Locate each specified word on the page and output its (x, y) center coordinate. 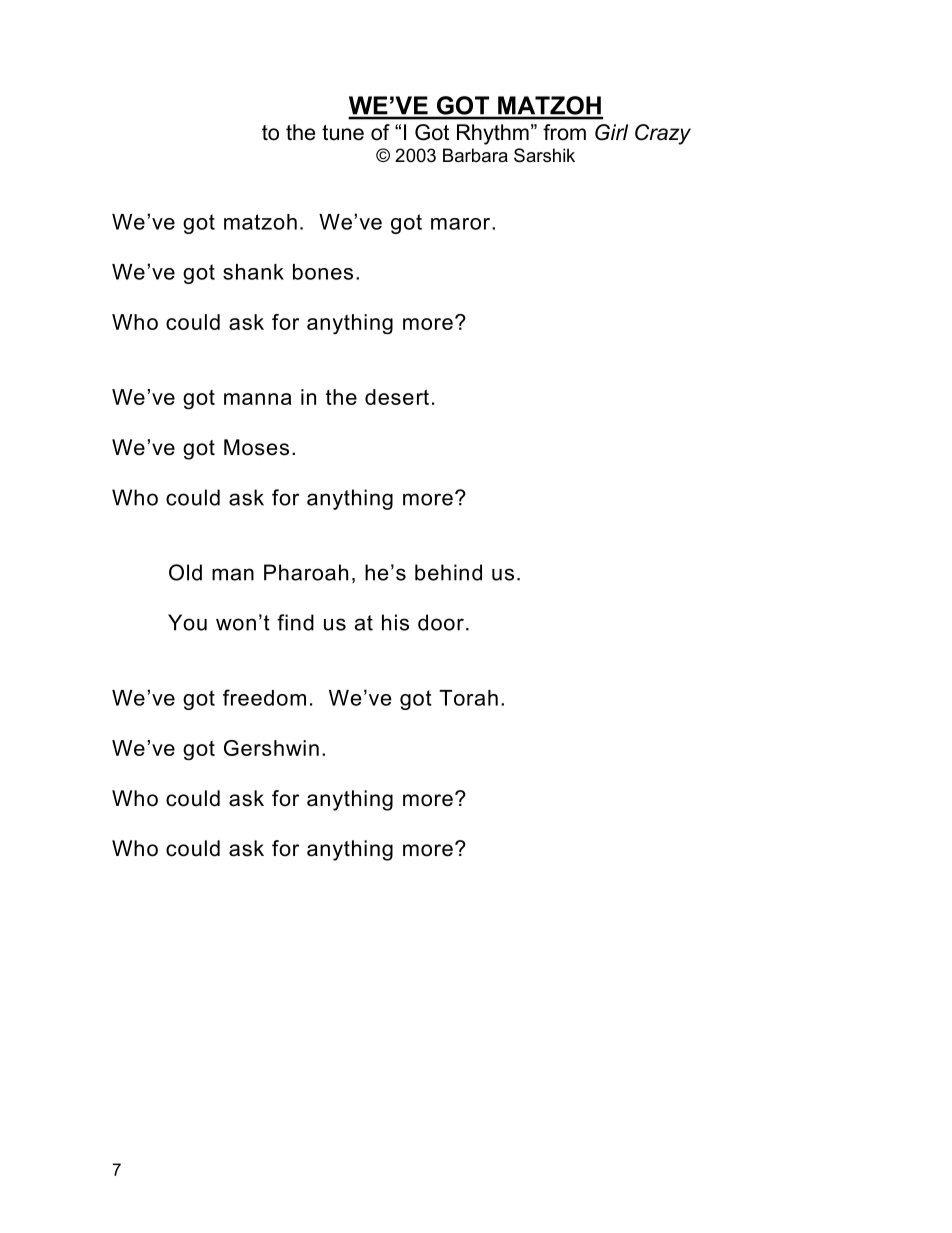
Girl (611, 132)
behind (448, 572)
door (441, 622)
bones (323, 272)
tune (343, 133)
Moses (256, 447)
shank (253, 272)
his (395, 622)
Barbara (475, 155)
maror (462, 224)
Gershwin (271, 748)
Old (185, 572)
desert (397, 397)
